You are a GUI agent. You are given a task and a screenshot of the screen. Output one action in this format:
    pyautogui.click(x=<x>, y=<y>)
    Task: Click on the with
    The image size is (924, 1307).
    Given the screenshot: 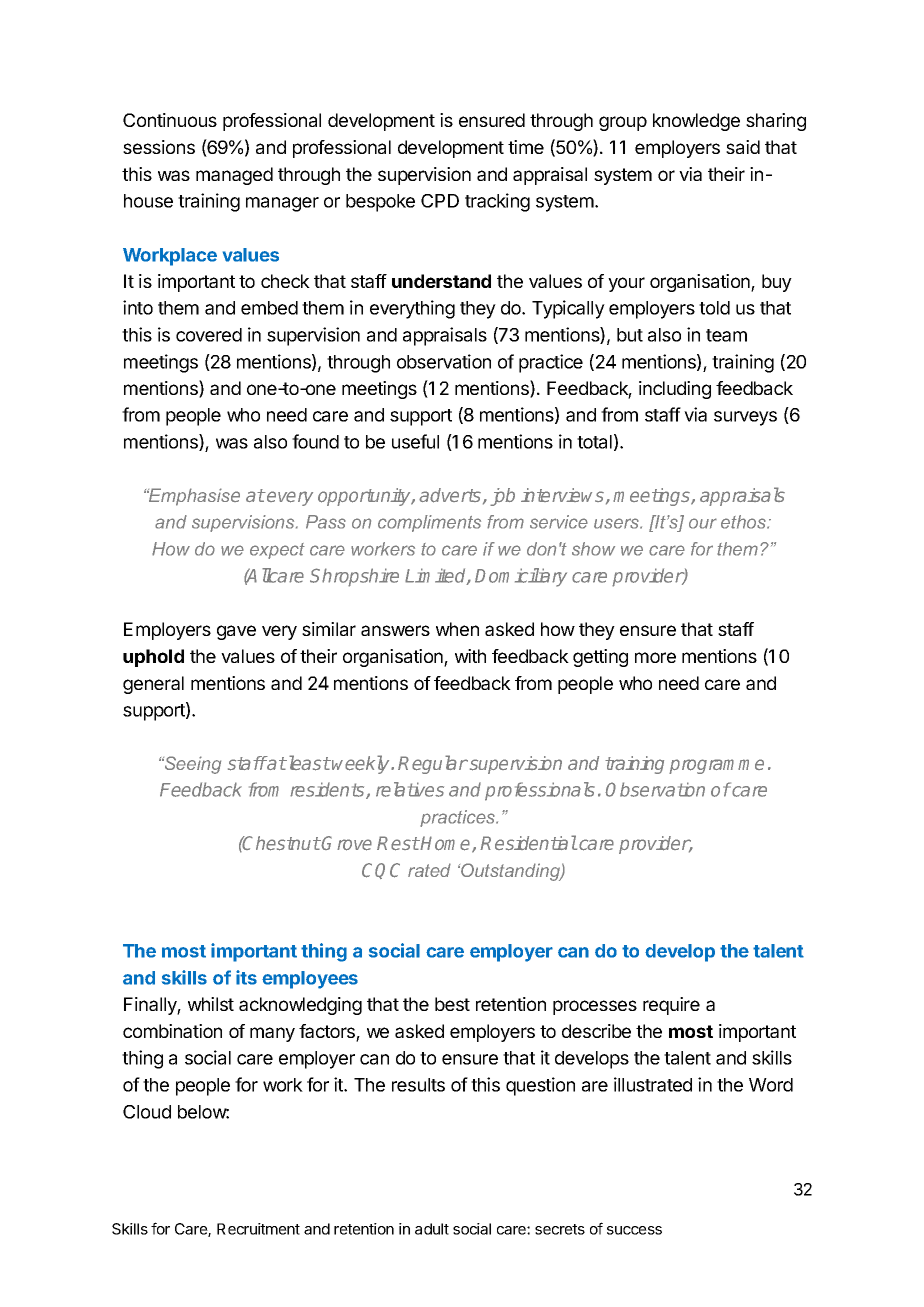 What is the action you would take?
    pyautogui.click(x=470, y=656)
